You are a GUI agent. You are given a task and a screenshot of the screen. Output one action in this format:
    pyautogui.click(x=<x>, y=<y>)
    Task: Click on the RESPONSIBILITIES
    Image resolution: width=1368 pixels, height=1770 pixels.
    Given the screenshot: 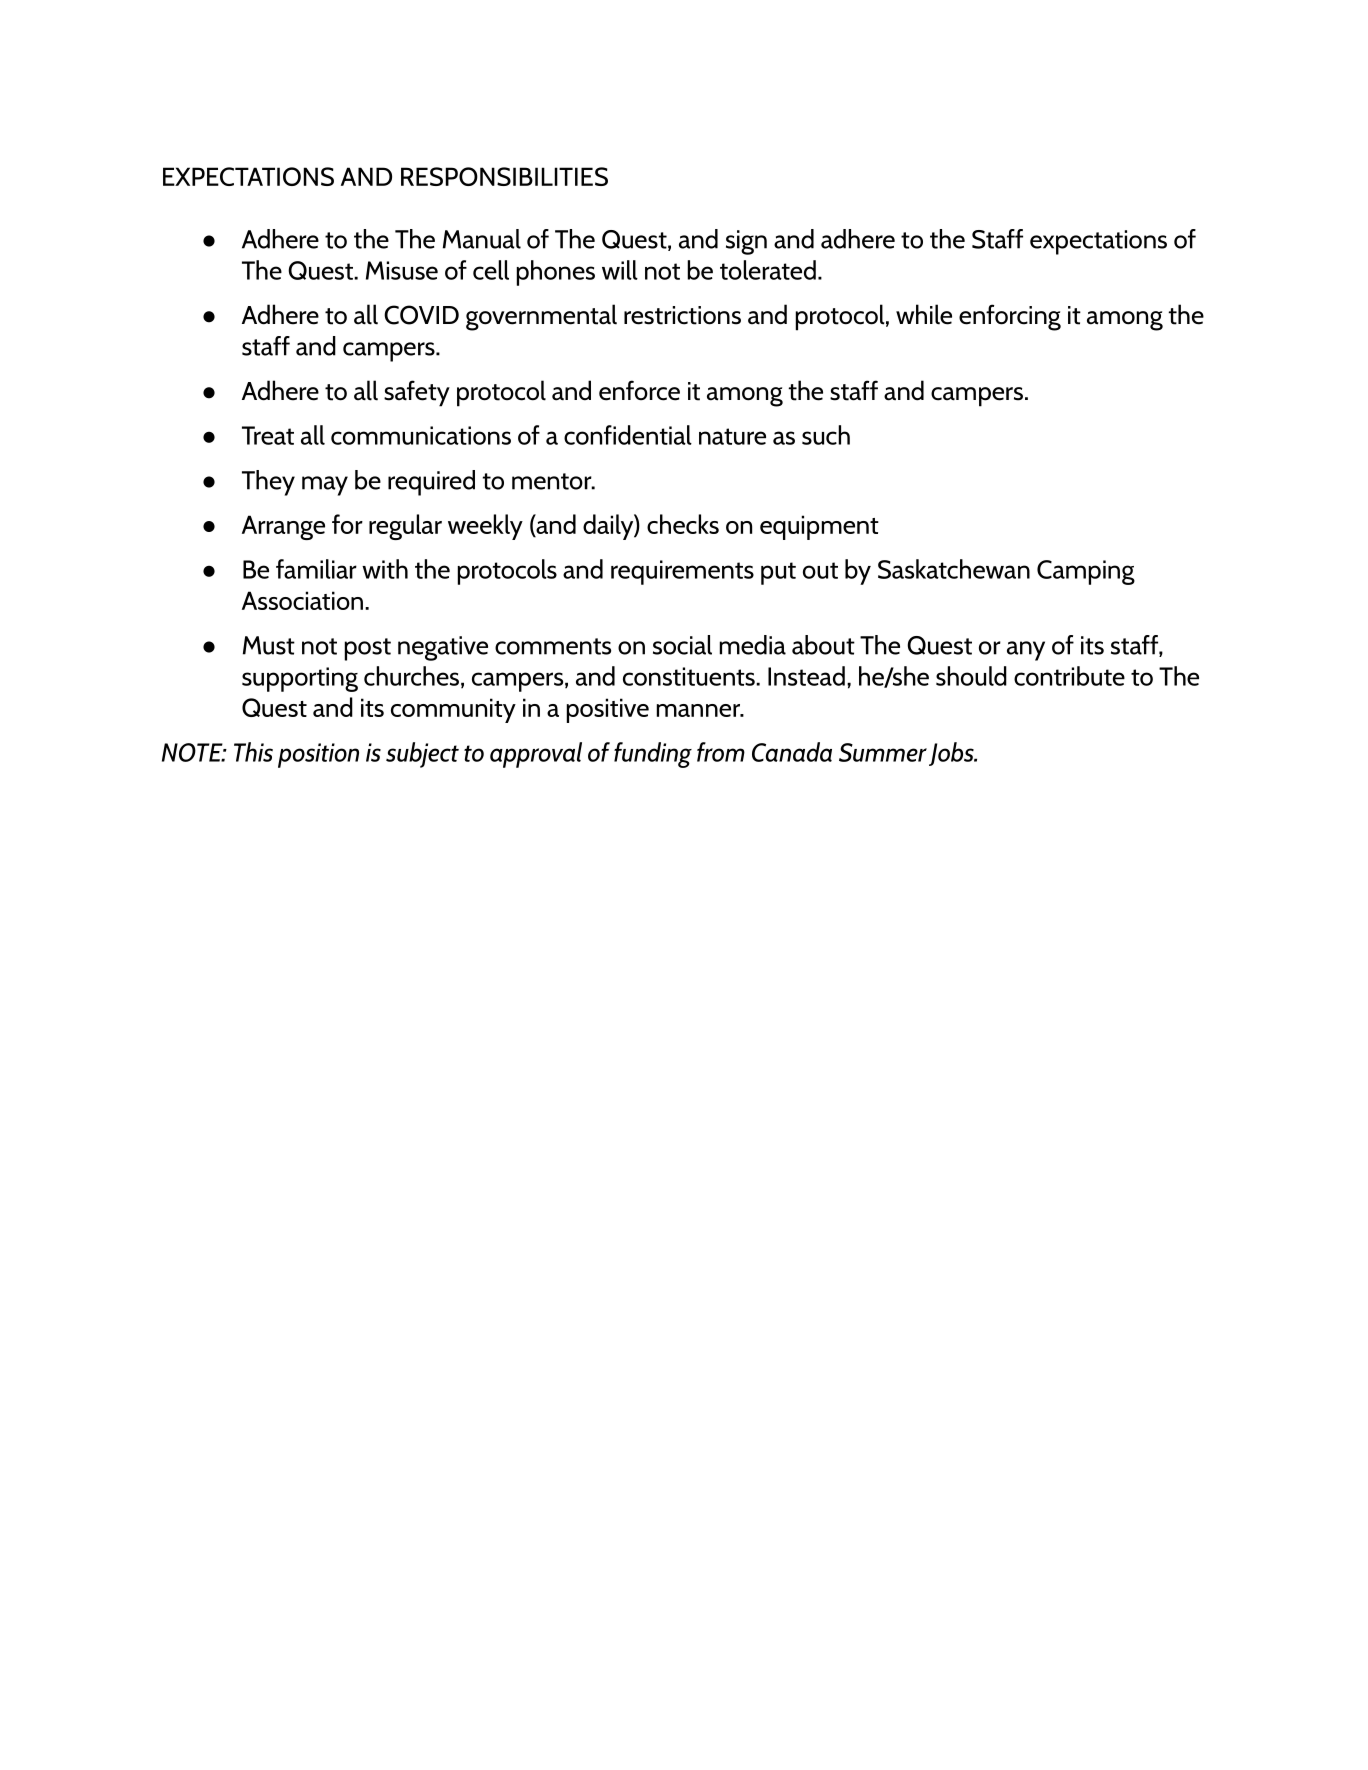 What is the action you would take?
    pyautogui.click(x=504, y=176)
